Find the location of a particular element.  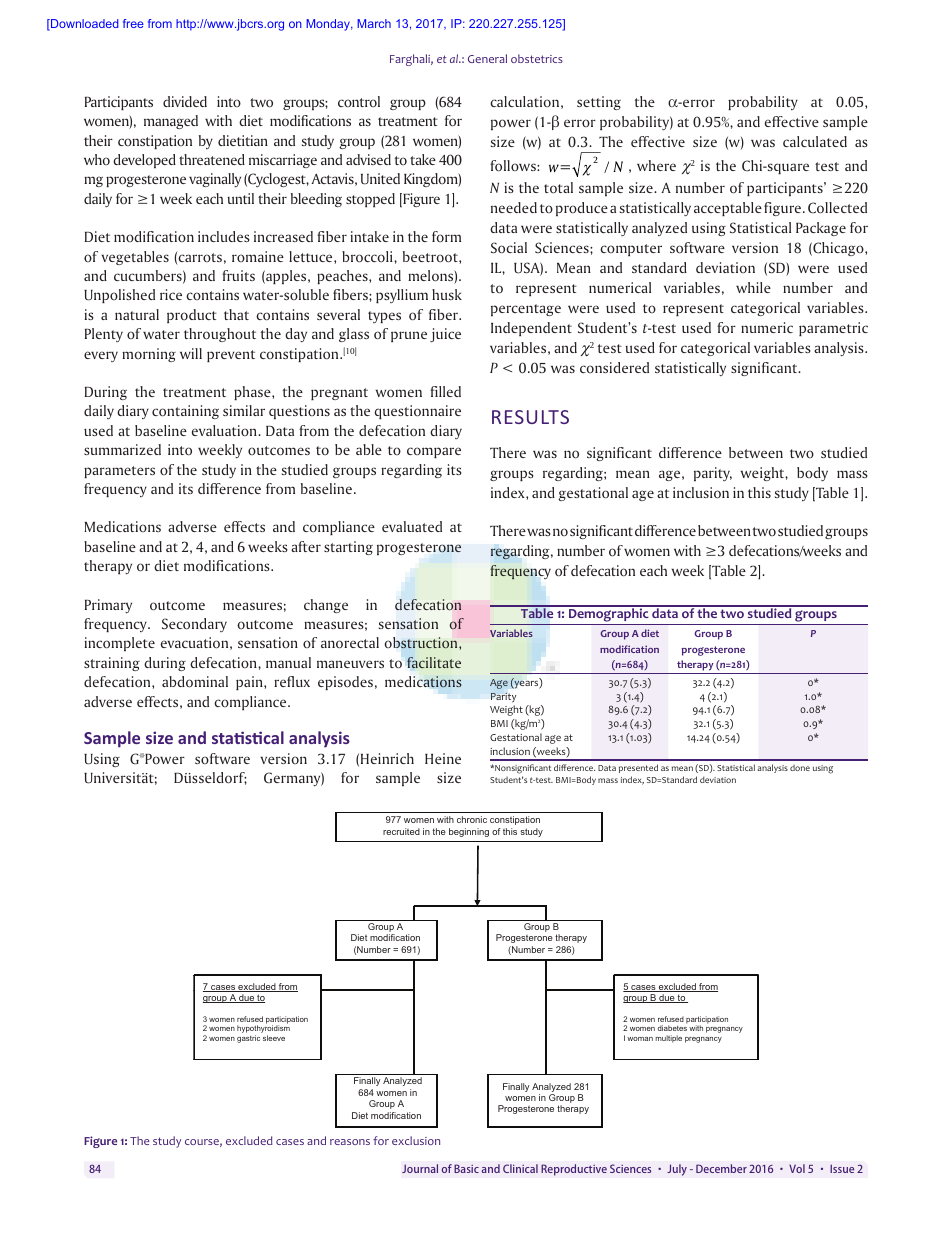

gastric is located at coordinates (248, 1039).
